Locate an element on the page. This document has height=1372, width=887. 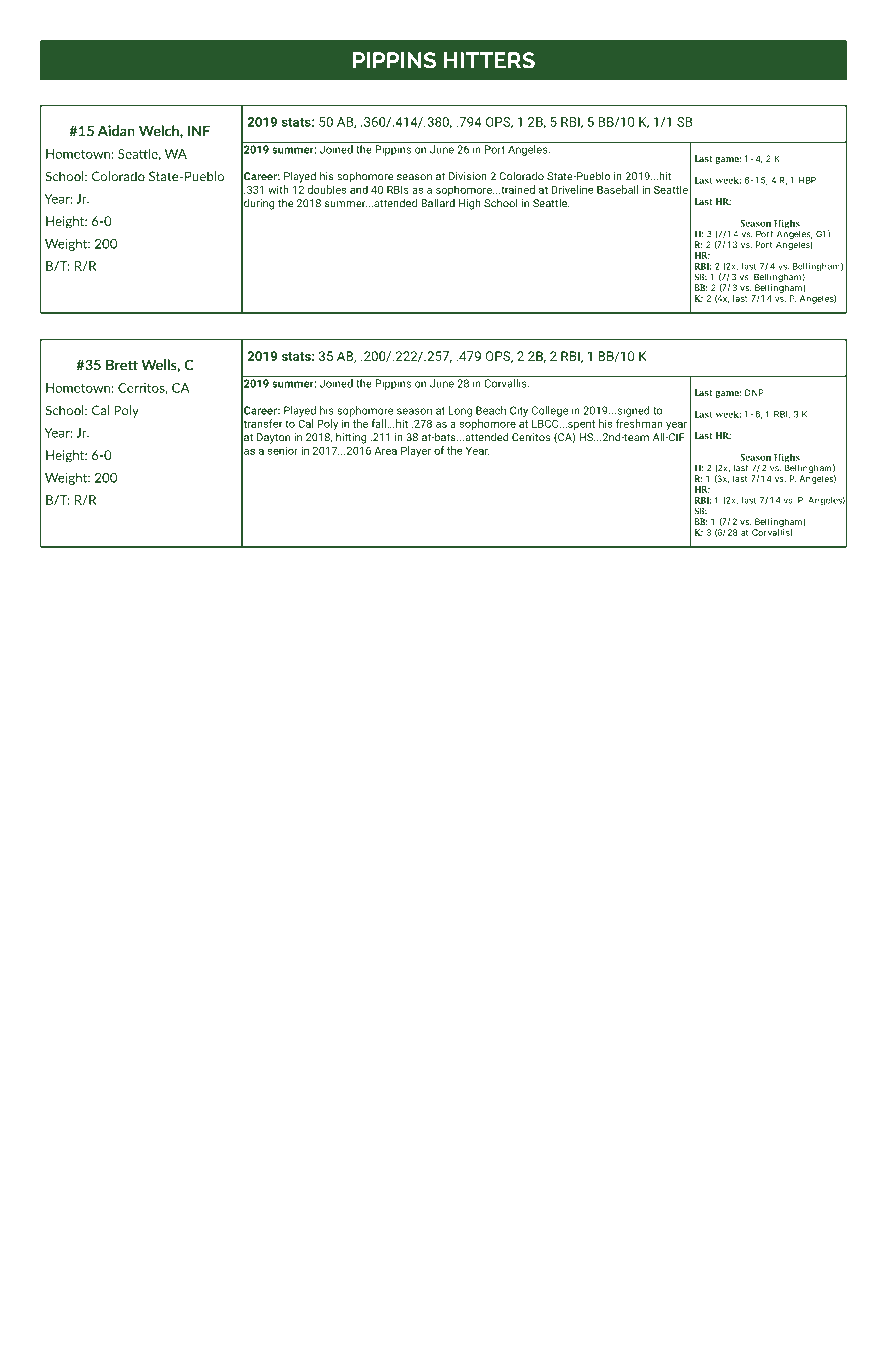
with is located at coordinates (278, 189).
